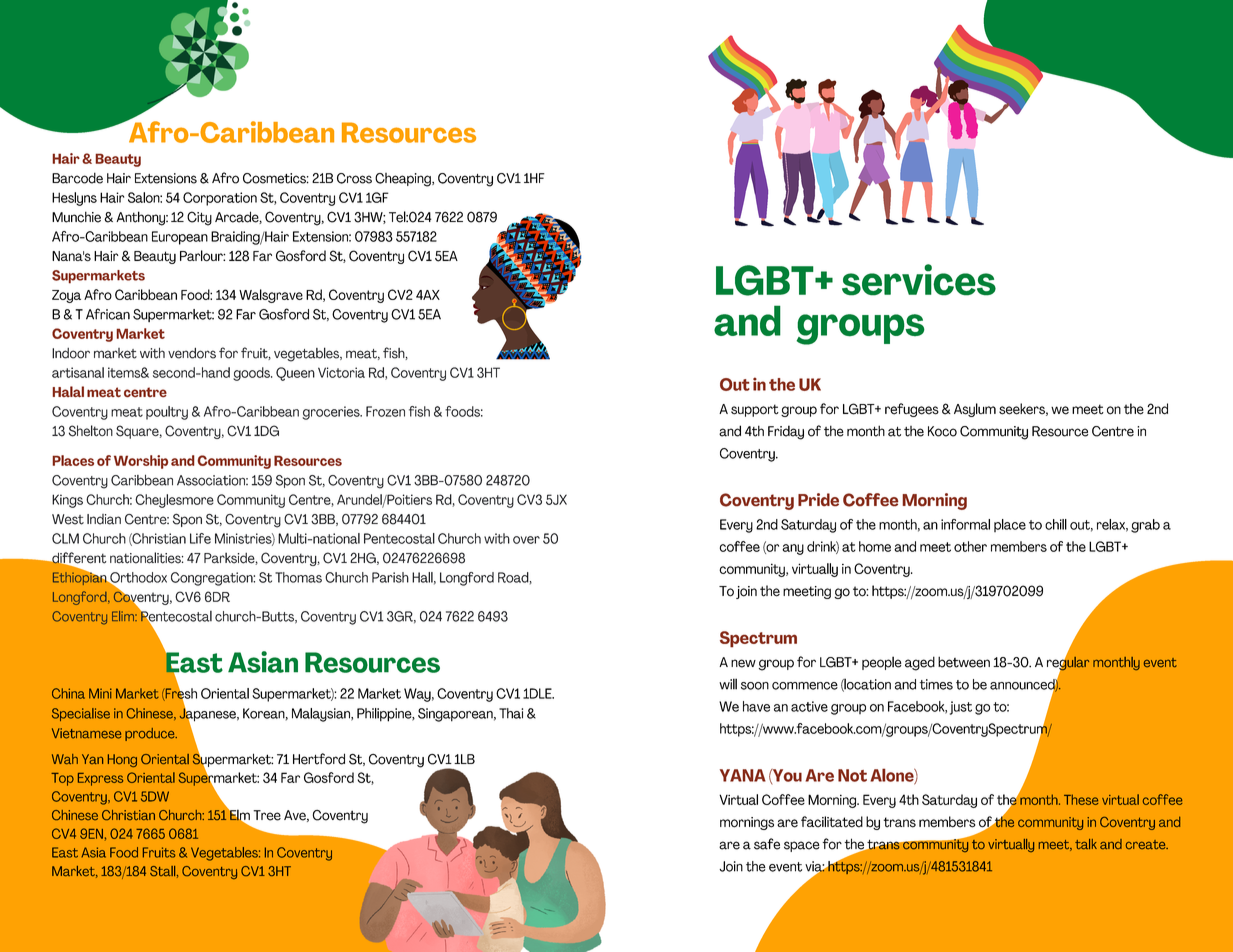  Describe the element at coordinates (919, 280) in the document. I see `services` at that location.
